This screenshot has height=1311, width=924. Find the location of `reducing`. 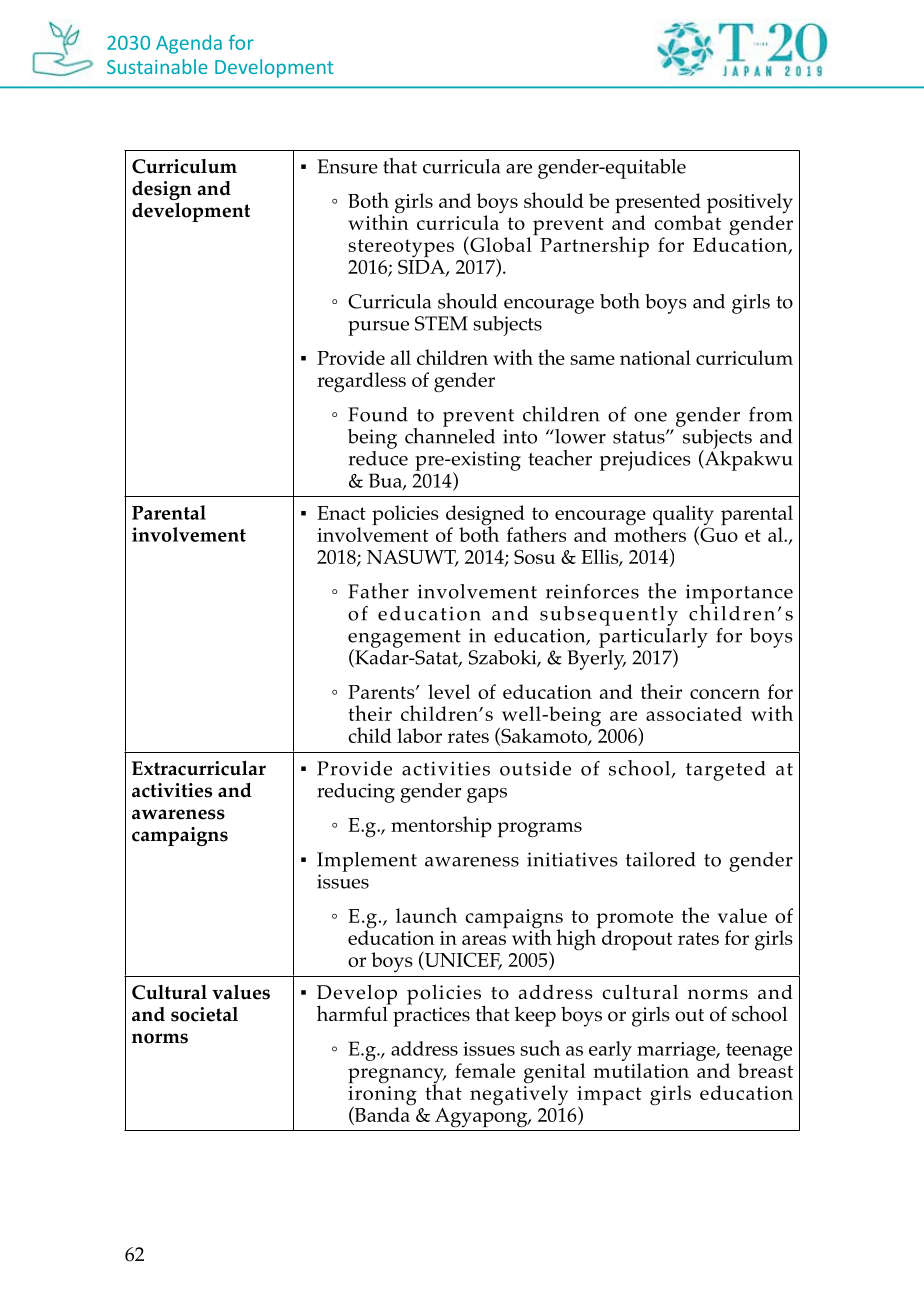

reducing is located at coordinates (356, 793).
